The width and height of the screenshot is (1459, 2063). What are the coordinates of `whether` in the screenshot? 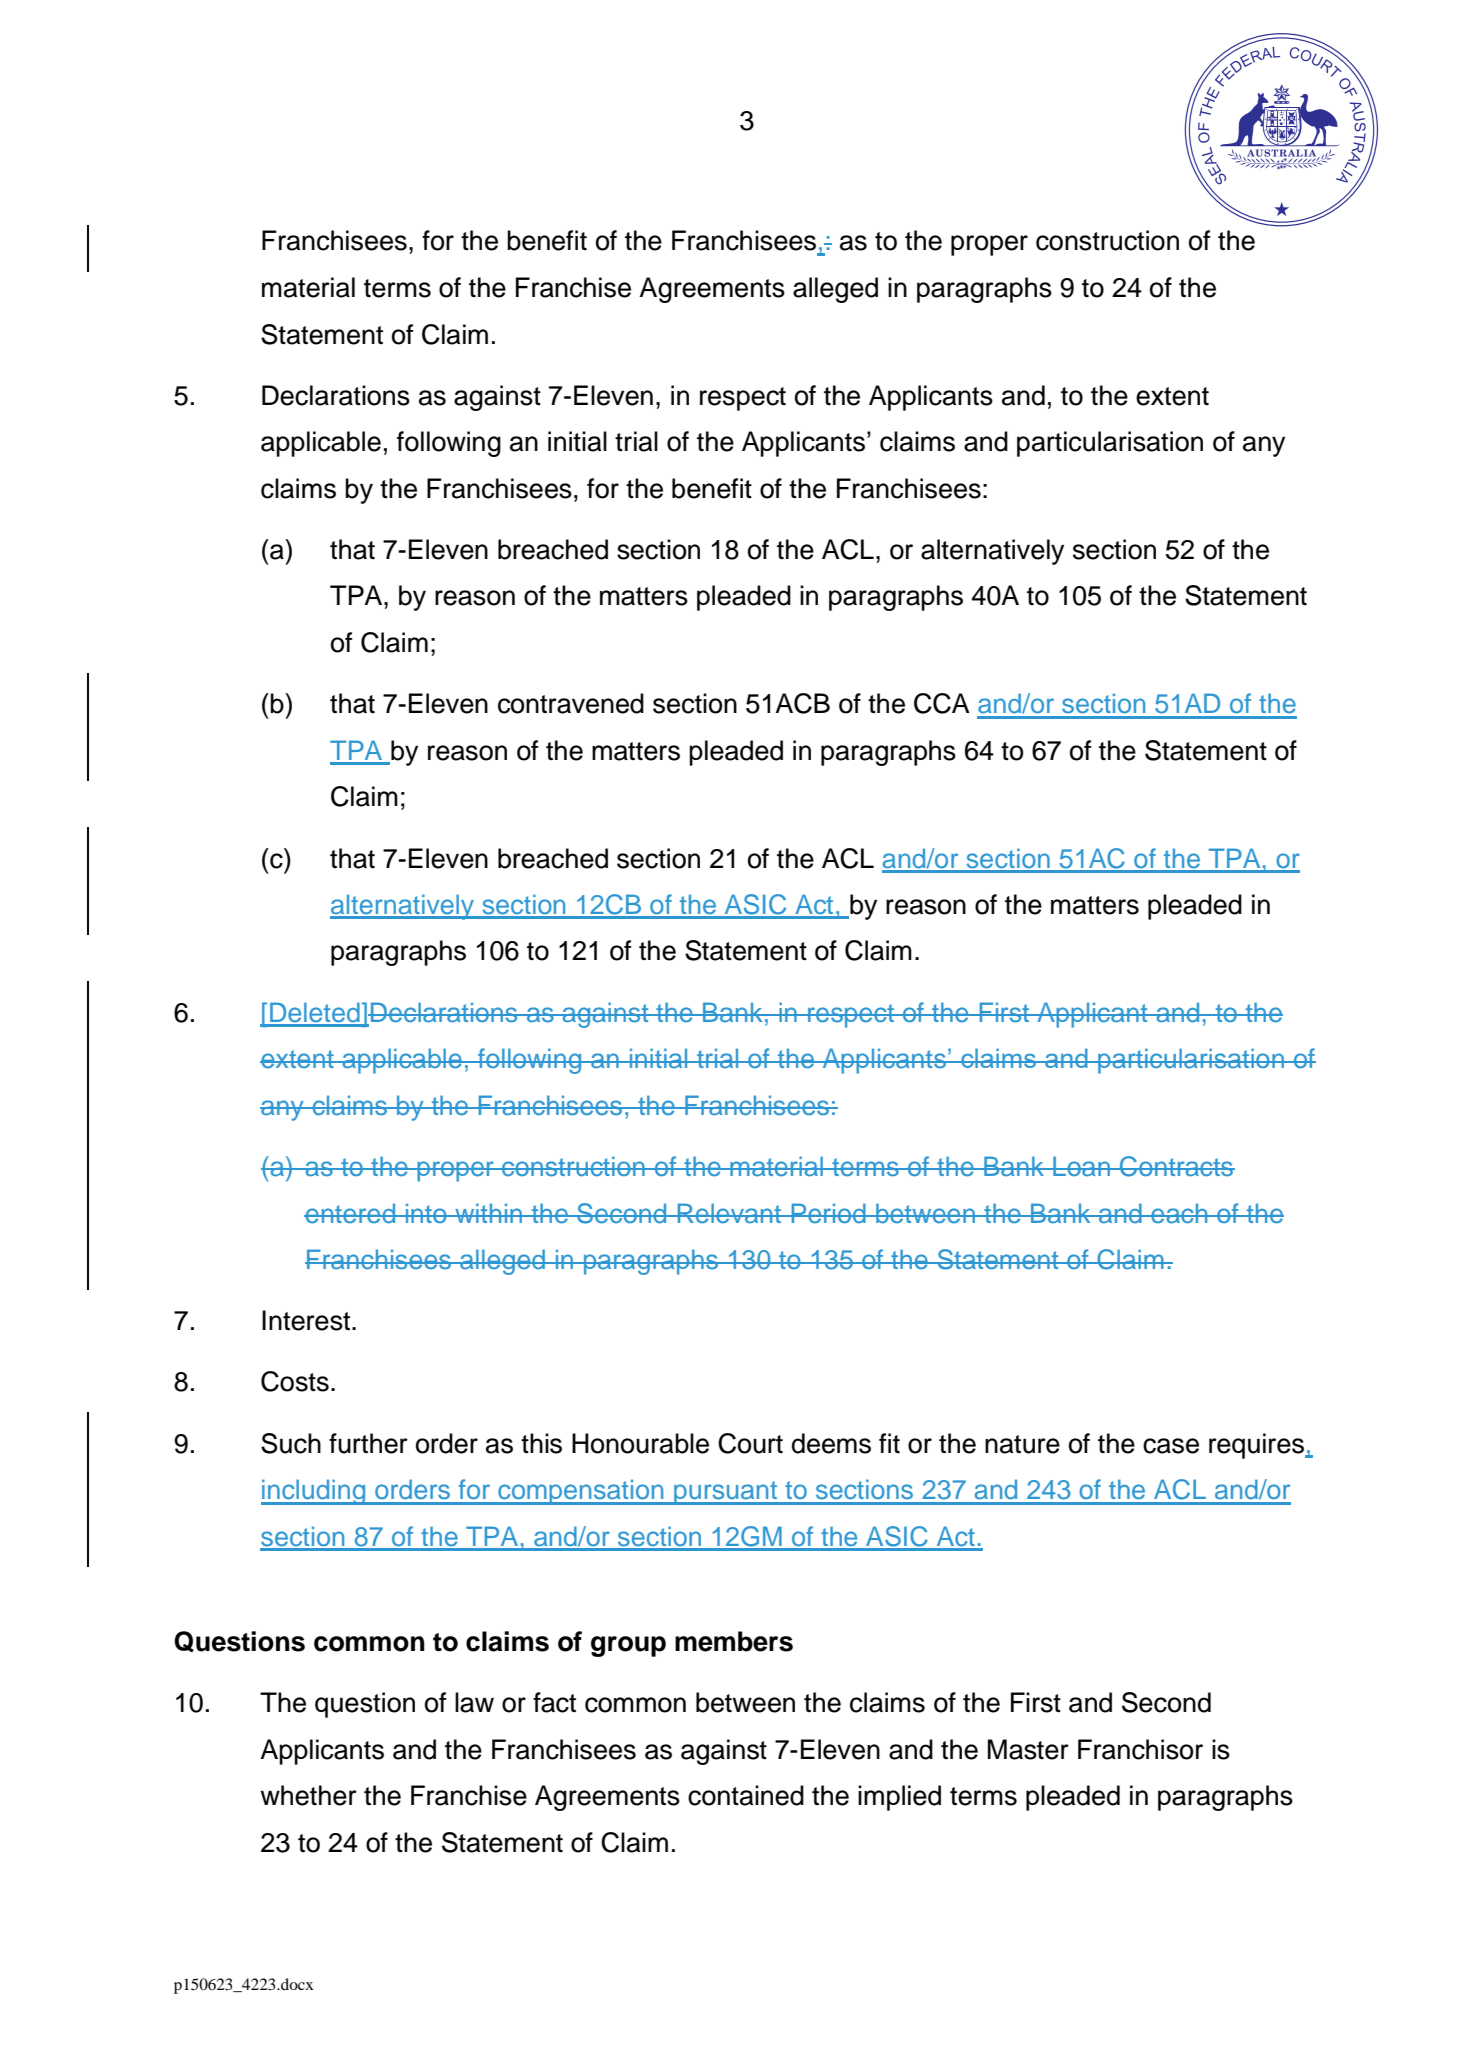 It's located at (308, 1795).
